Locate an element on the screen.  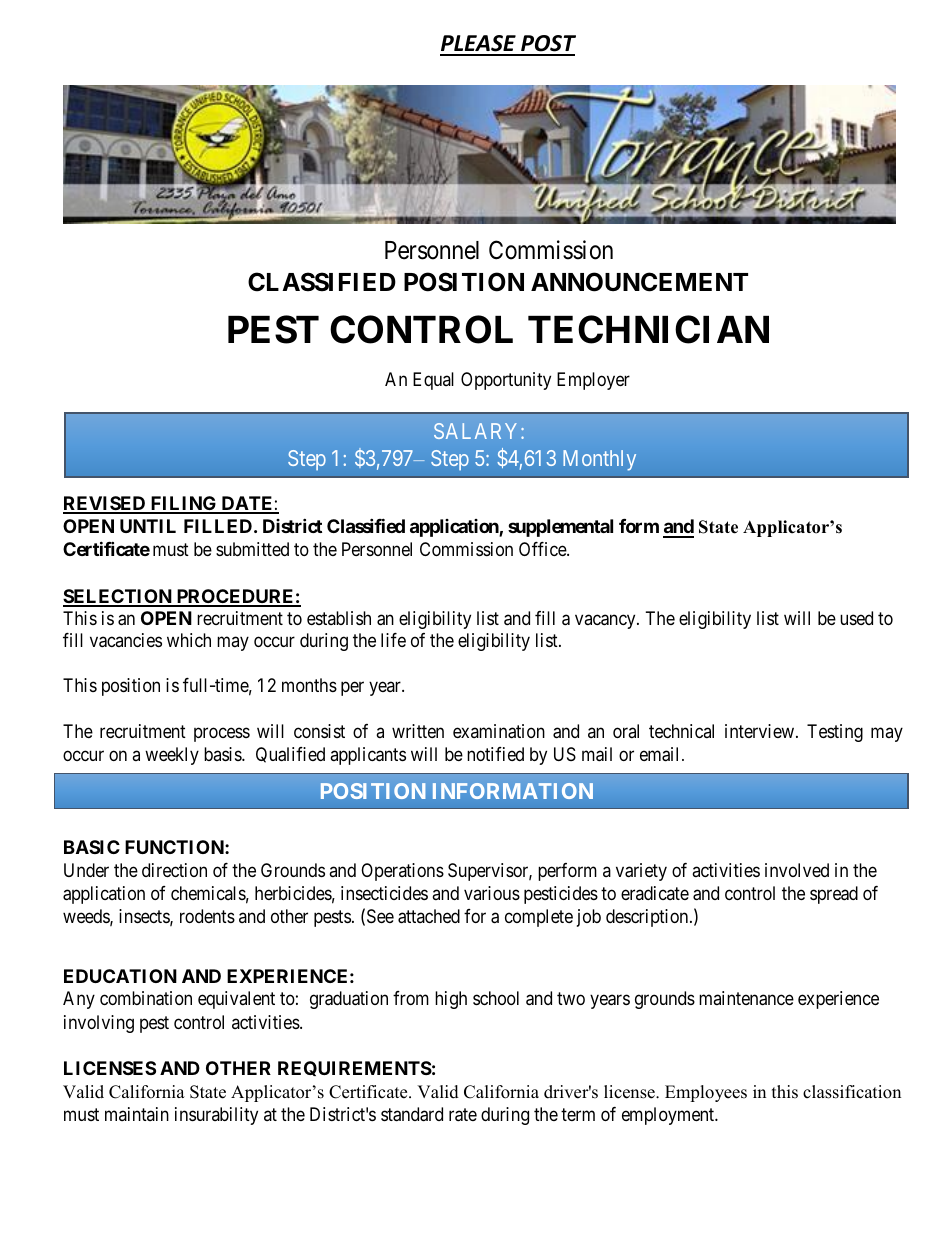
rate is located at coordinates (463, 1115).
